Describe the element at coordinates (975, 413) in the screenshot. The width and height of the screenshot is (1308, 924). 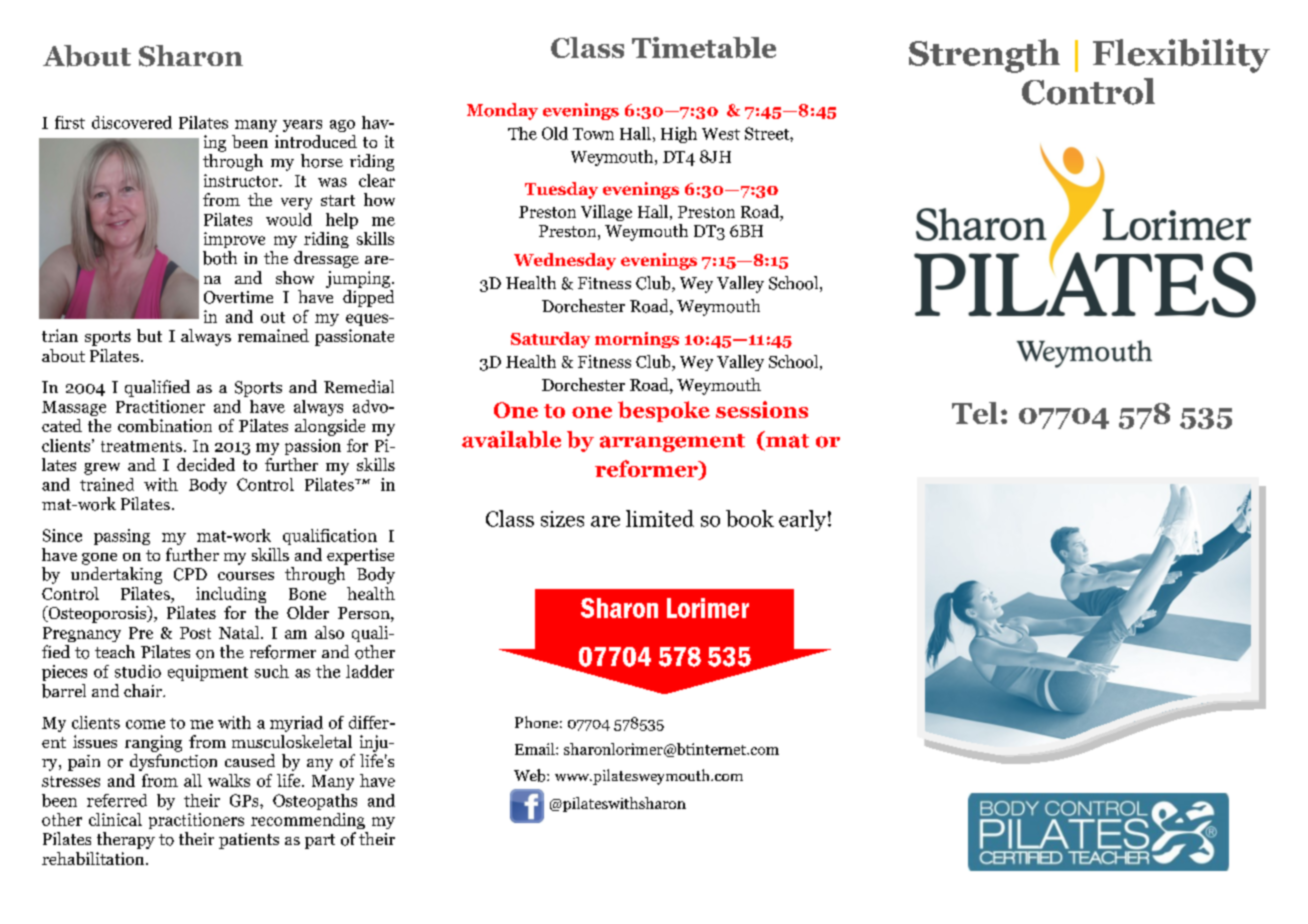
I see `Tel` at that location.
